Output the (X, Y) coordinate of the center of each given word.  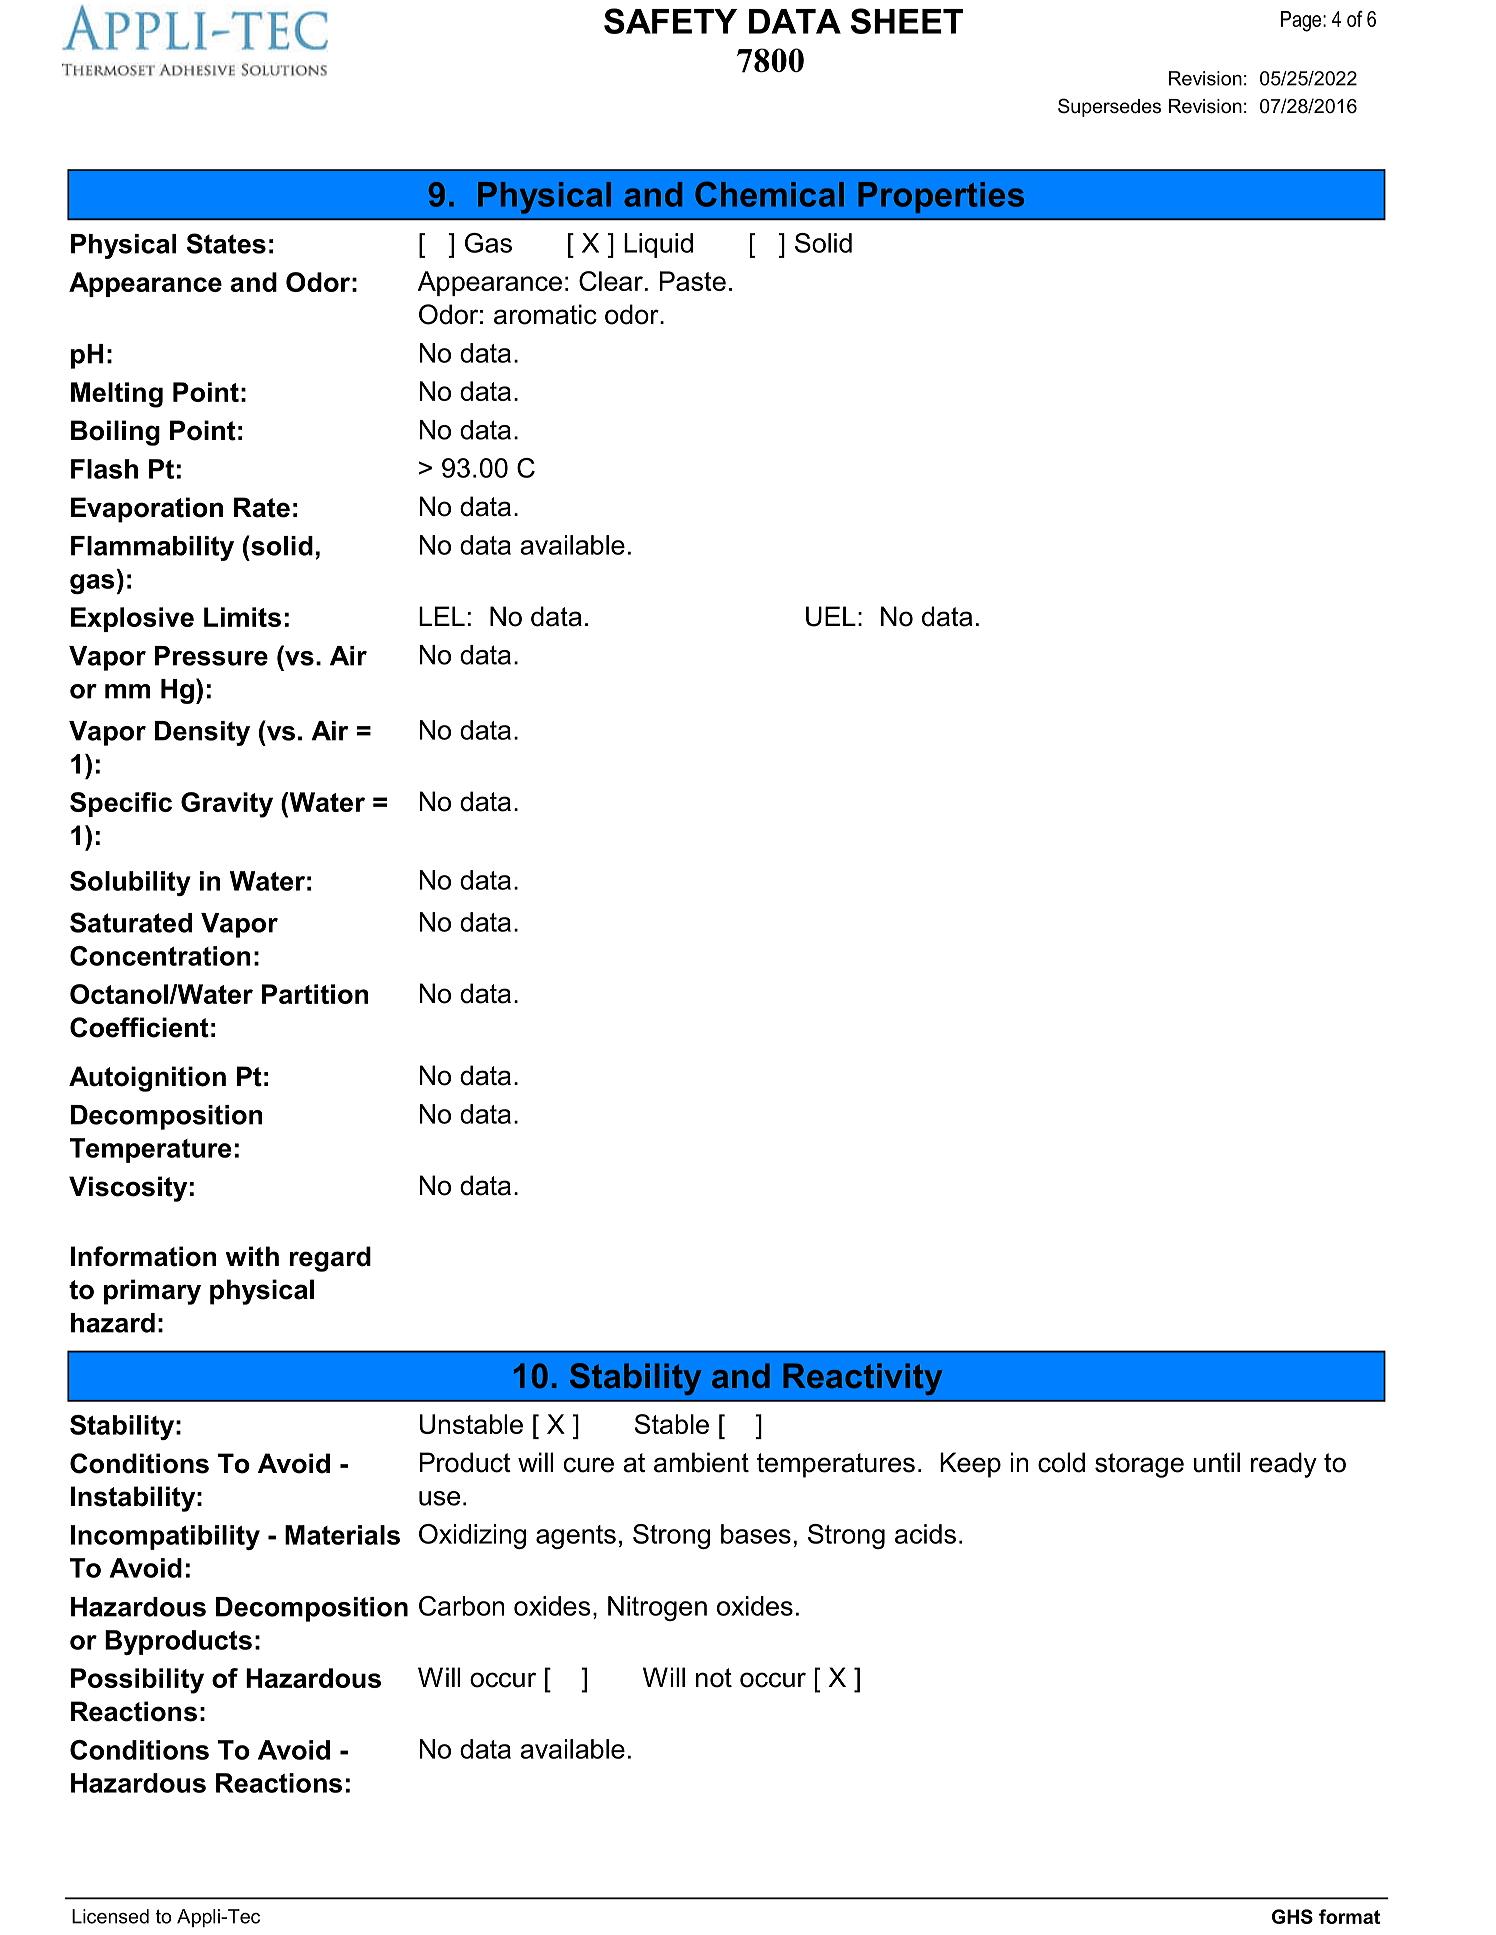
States (226, 243)
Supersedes (1109, 107)
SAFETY (670, 21)
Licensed (110, 1916)
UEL (831, 616)
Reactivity (862, 1379)
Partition (315, 994)
